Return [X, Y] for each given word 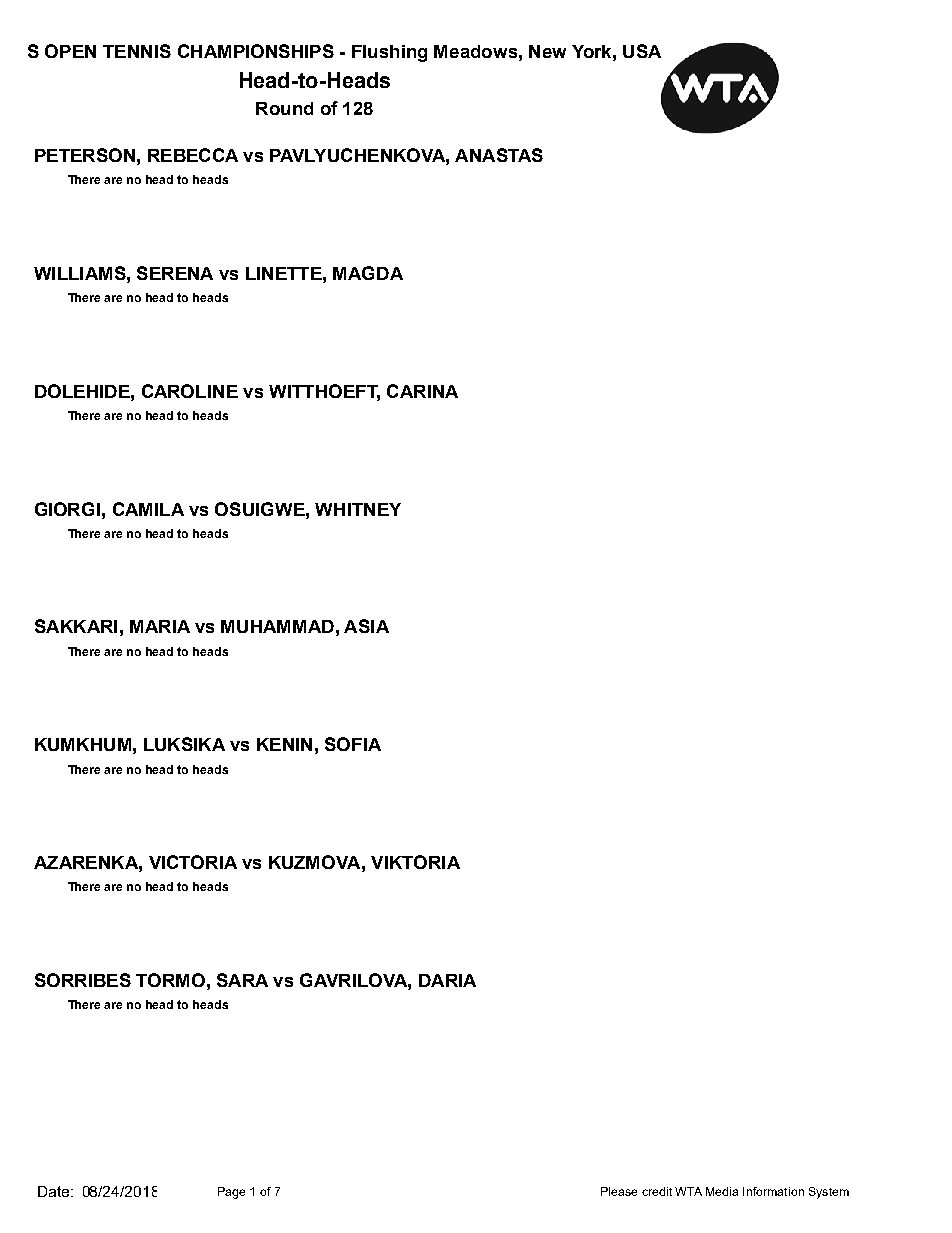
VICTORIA [193, 862]
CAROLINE [190, 391]
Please [619, 1191]
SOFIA [353, 744]
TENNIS [137, 51]
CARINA [422, 391]
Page [231, 1193]
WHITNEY [358, 509]
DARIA [447, 980]
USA [642, 51]
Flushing [389, 53]
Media [722, 1191]
